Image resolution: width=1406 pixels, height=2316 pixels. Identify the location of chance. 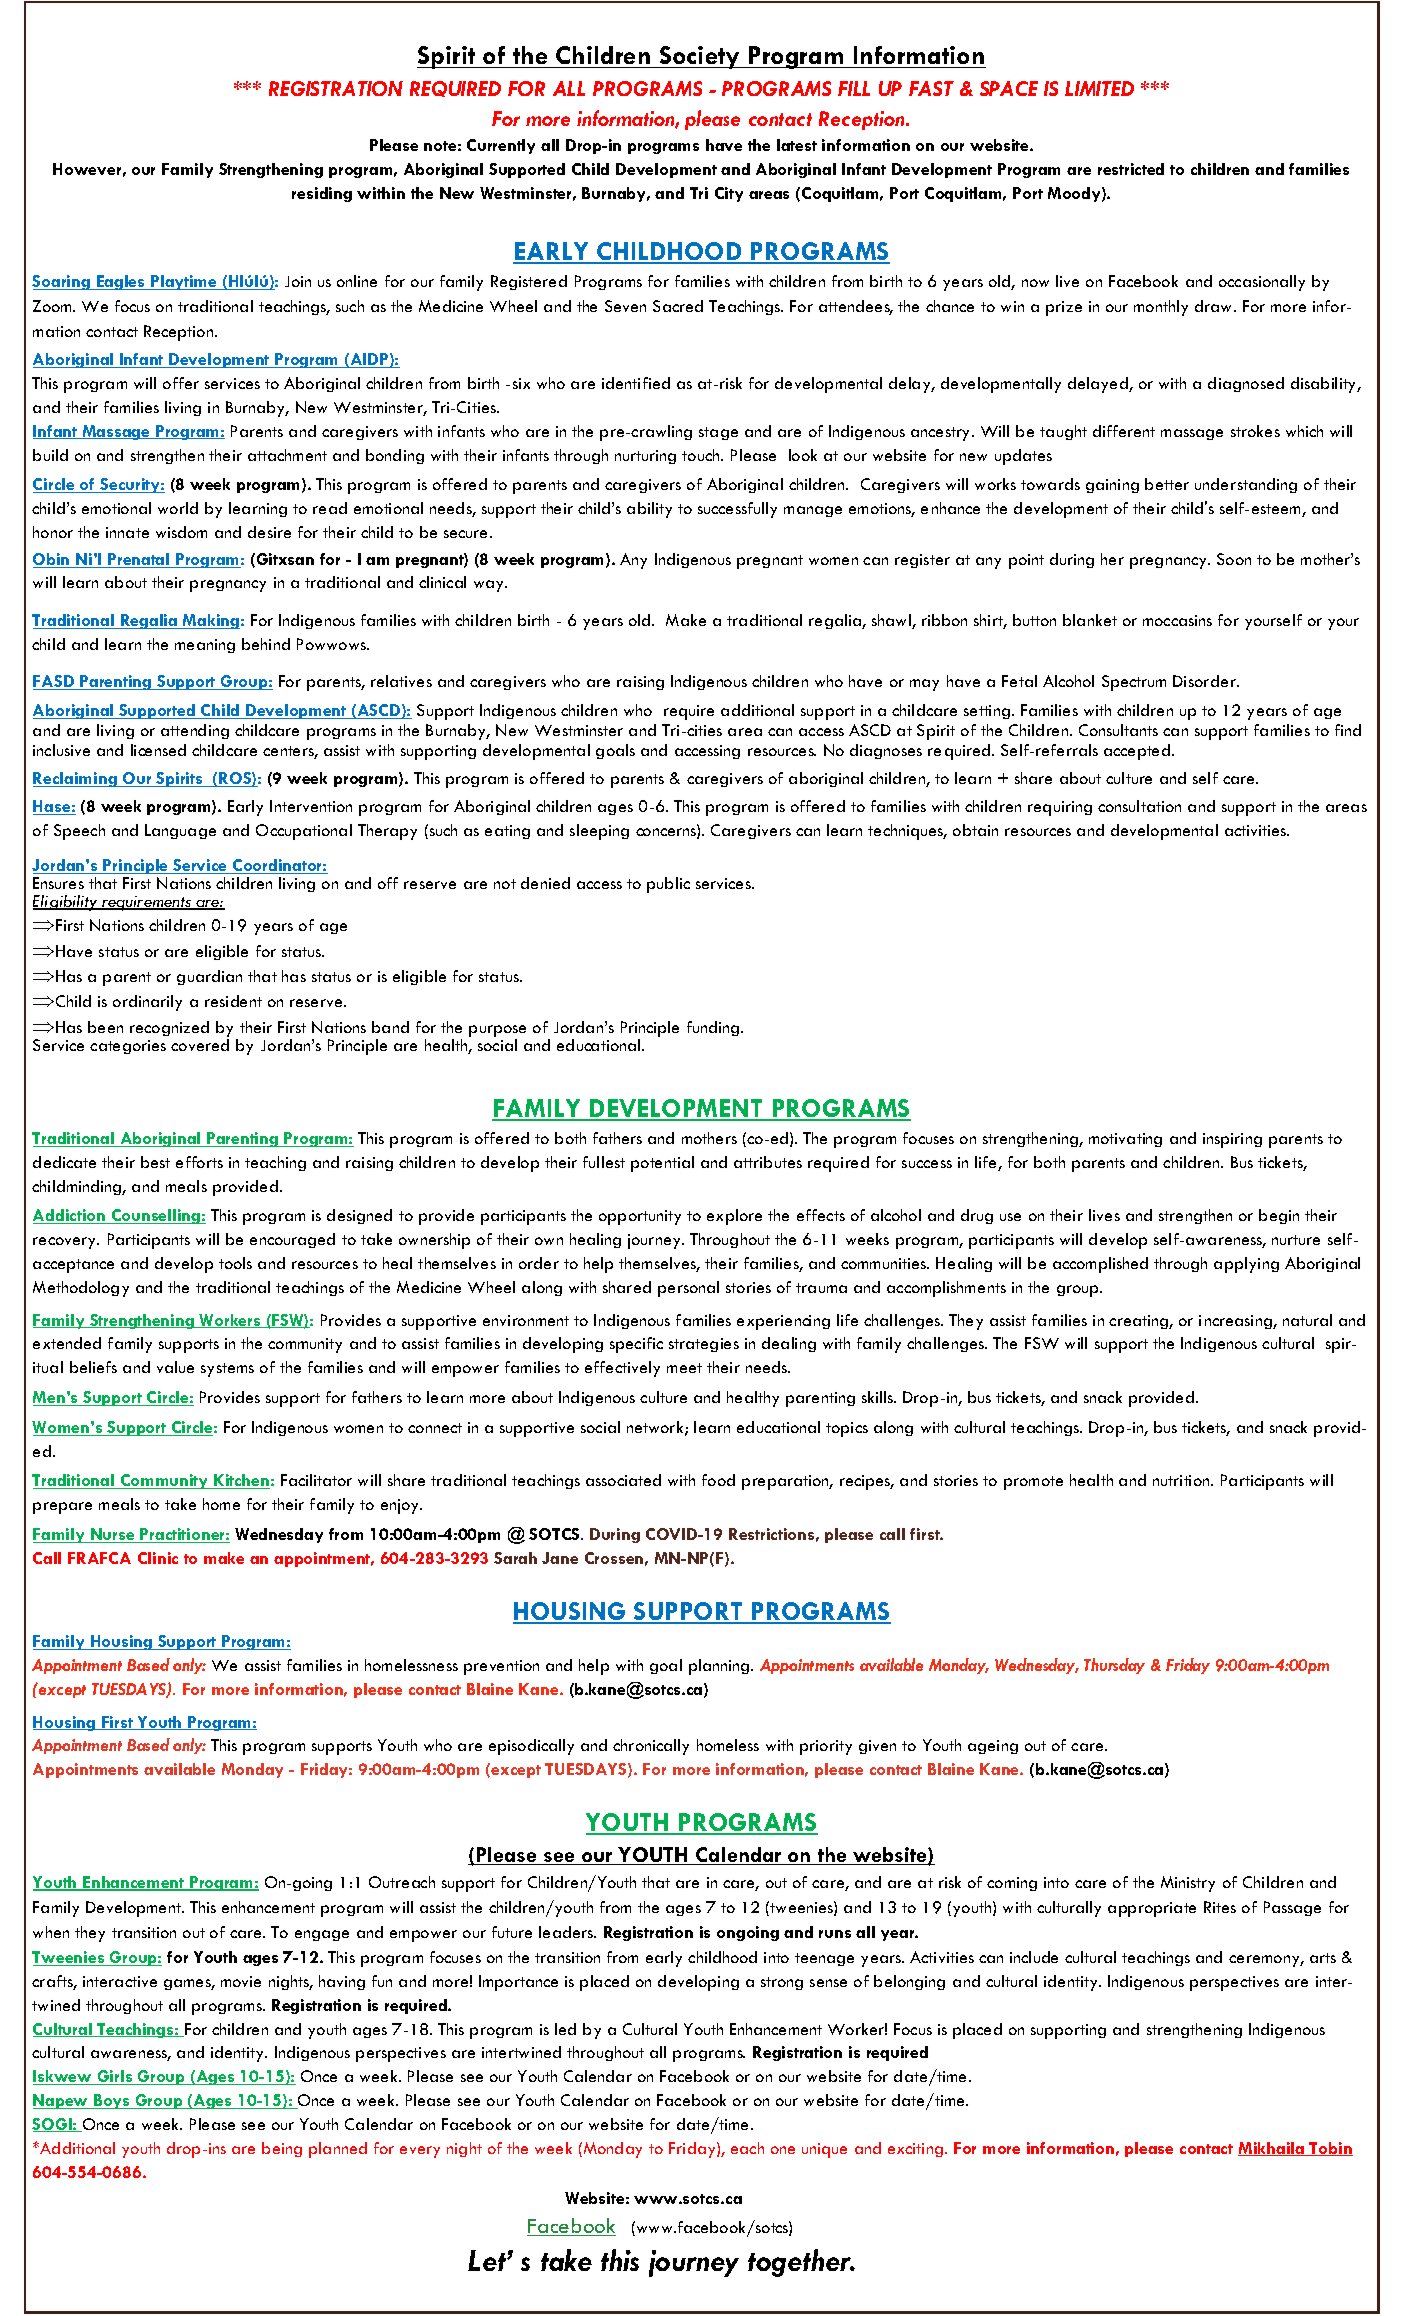
(950, 306).
